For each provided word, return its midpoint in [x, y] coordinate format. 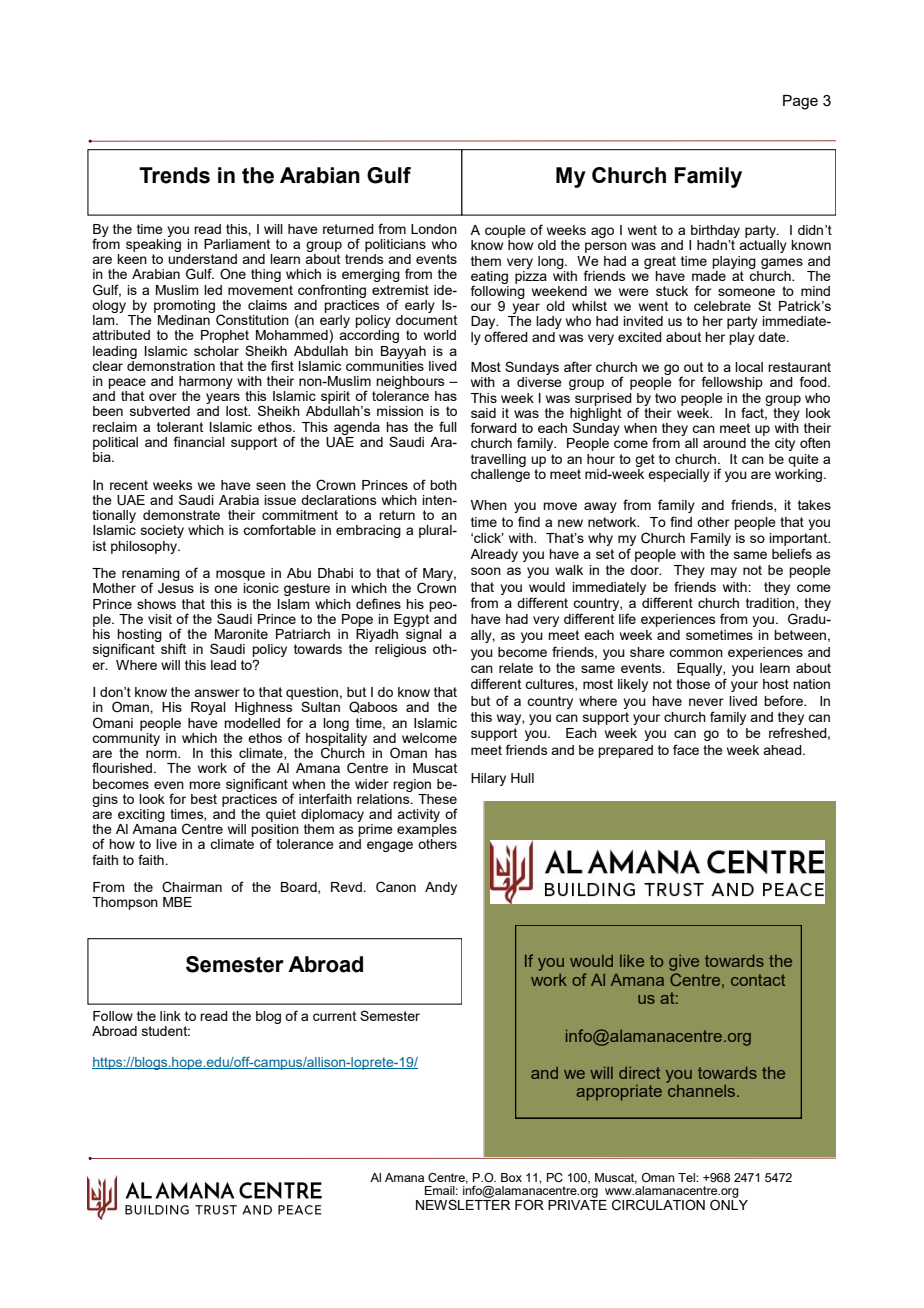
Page [800, 102]
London [434, 229]
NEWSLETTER [463, 1203]
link [170, 1016]
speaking [153, 244]
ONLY [729, 1203]
